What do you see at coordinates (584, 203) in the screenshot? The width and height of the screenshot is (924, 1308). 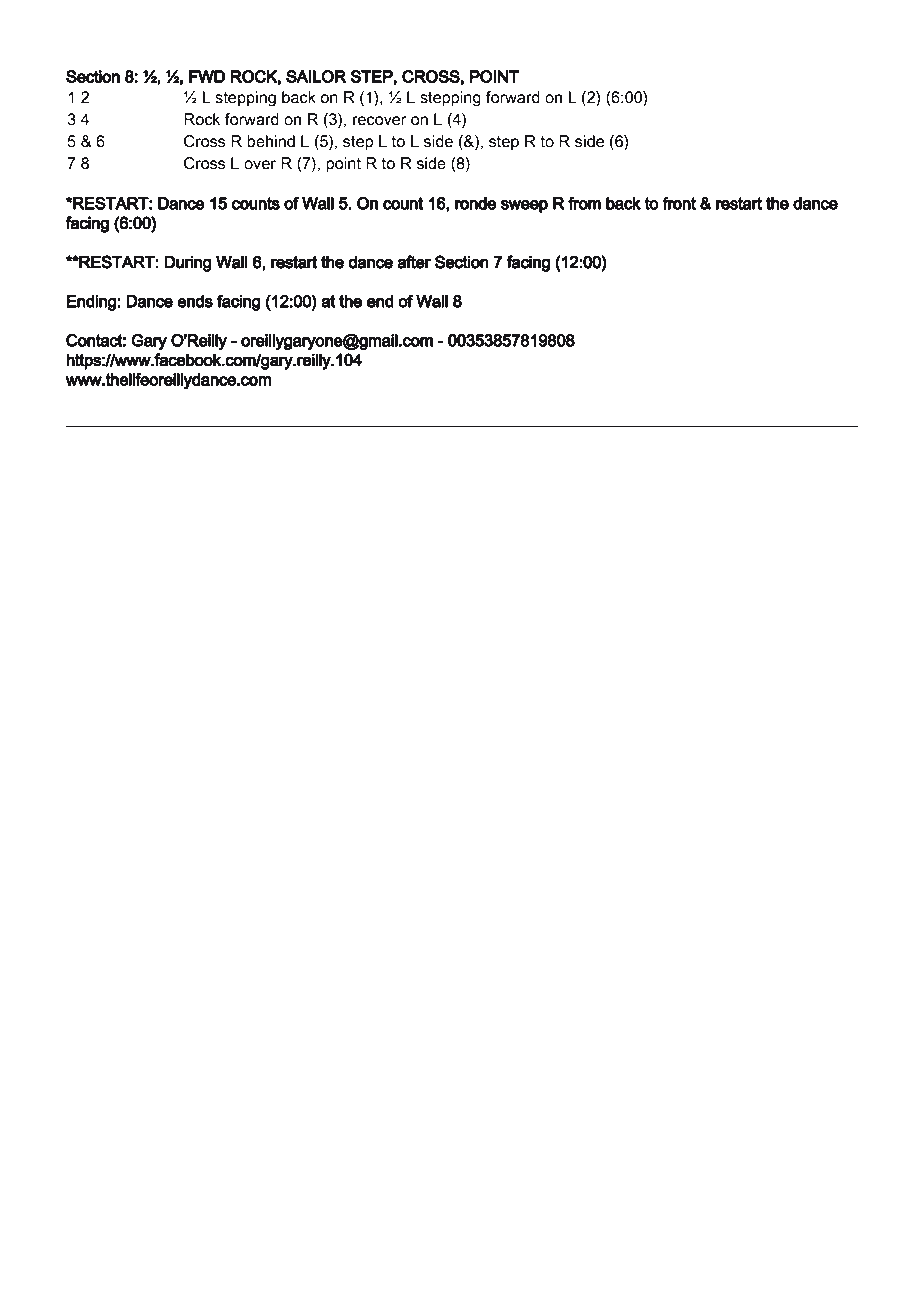 I see `from` at bounding box center [584, 203].
